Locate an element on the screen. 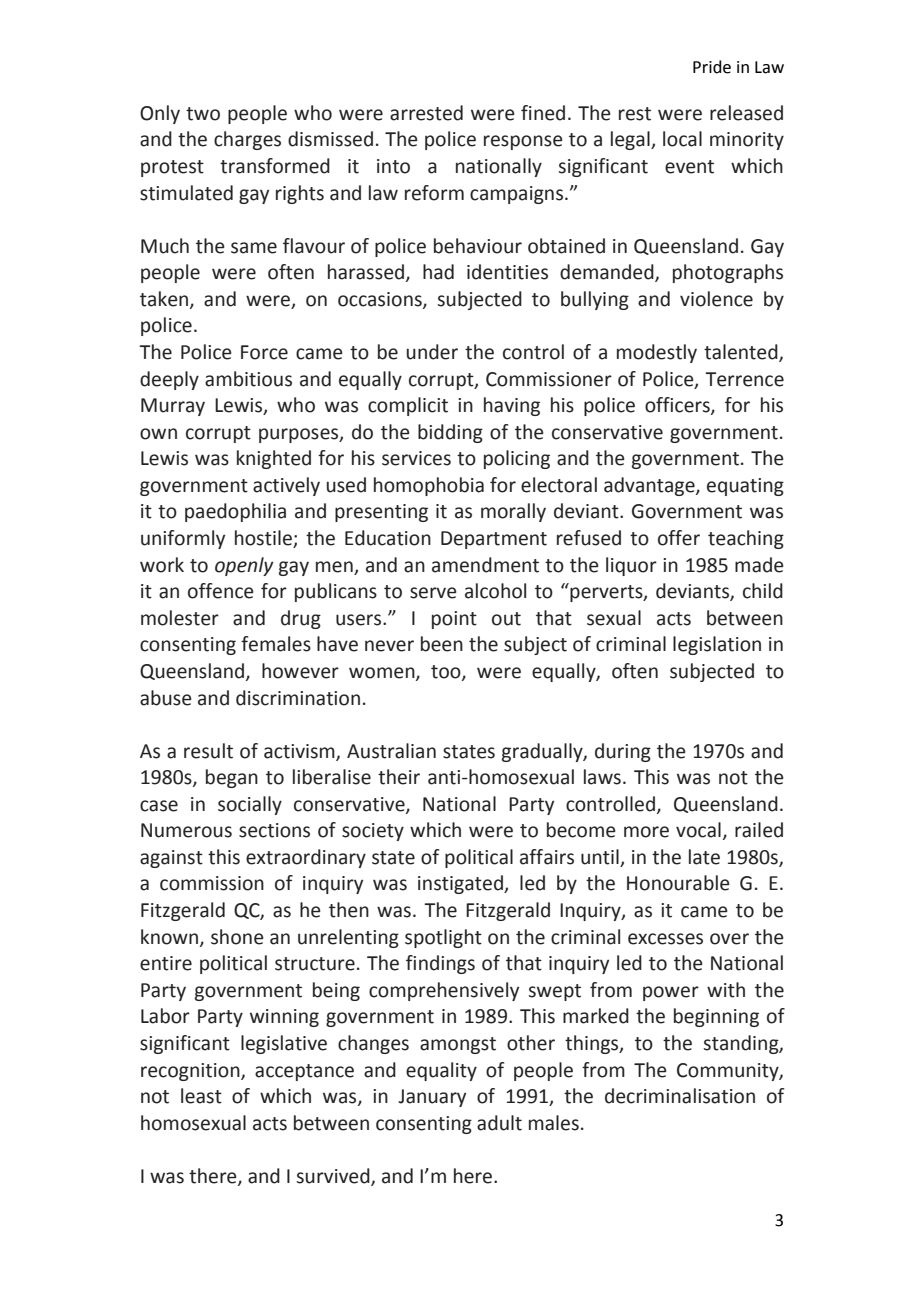  Honourable is located at coordinates (678, 883).
